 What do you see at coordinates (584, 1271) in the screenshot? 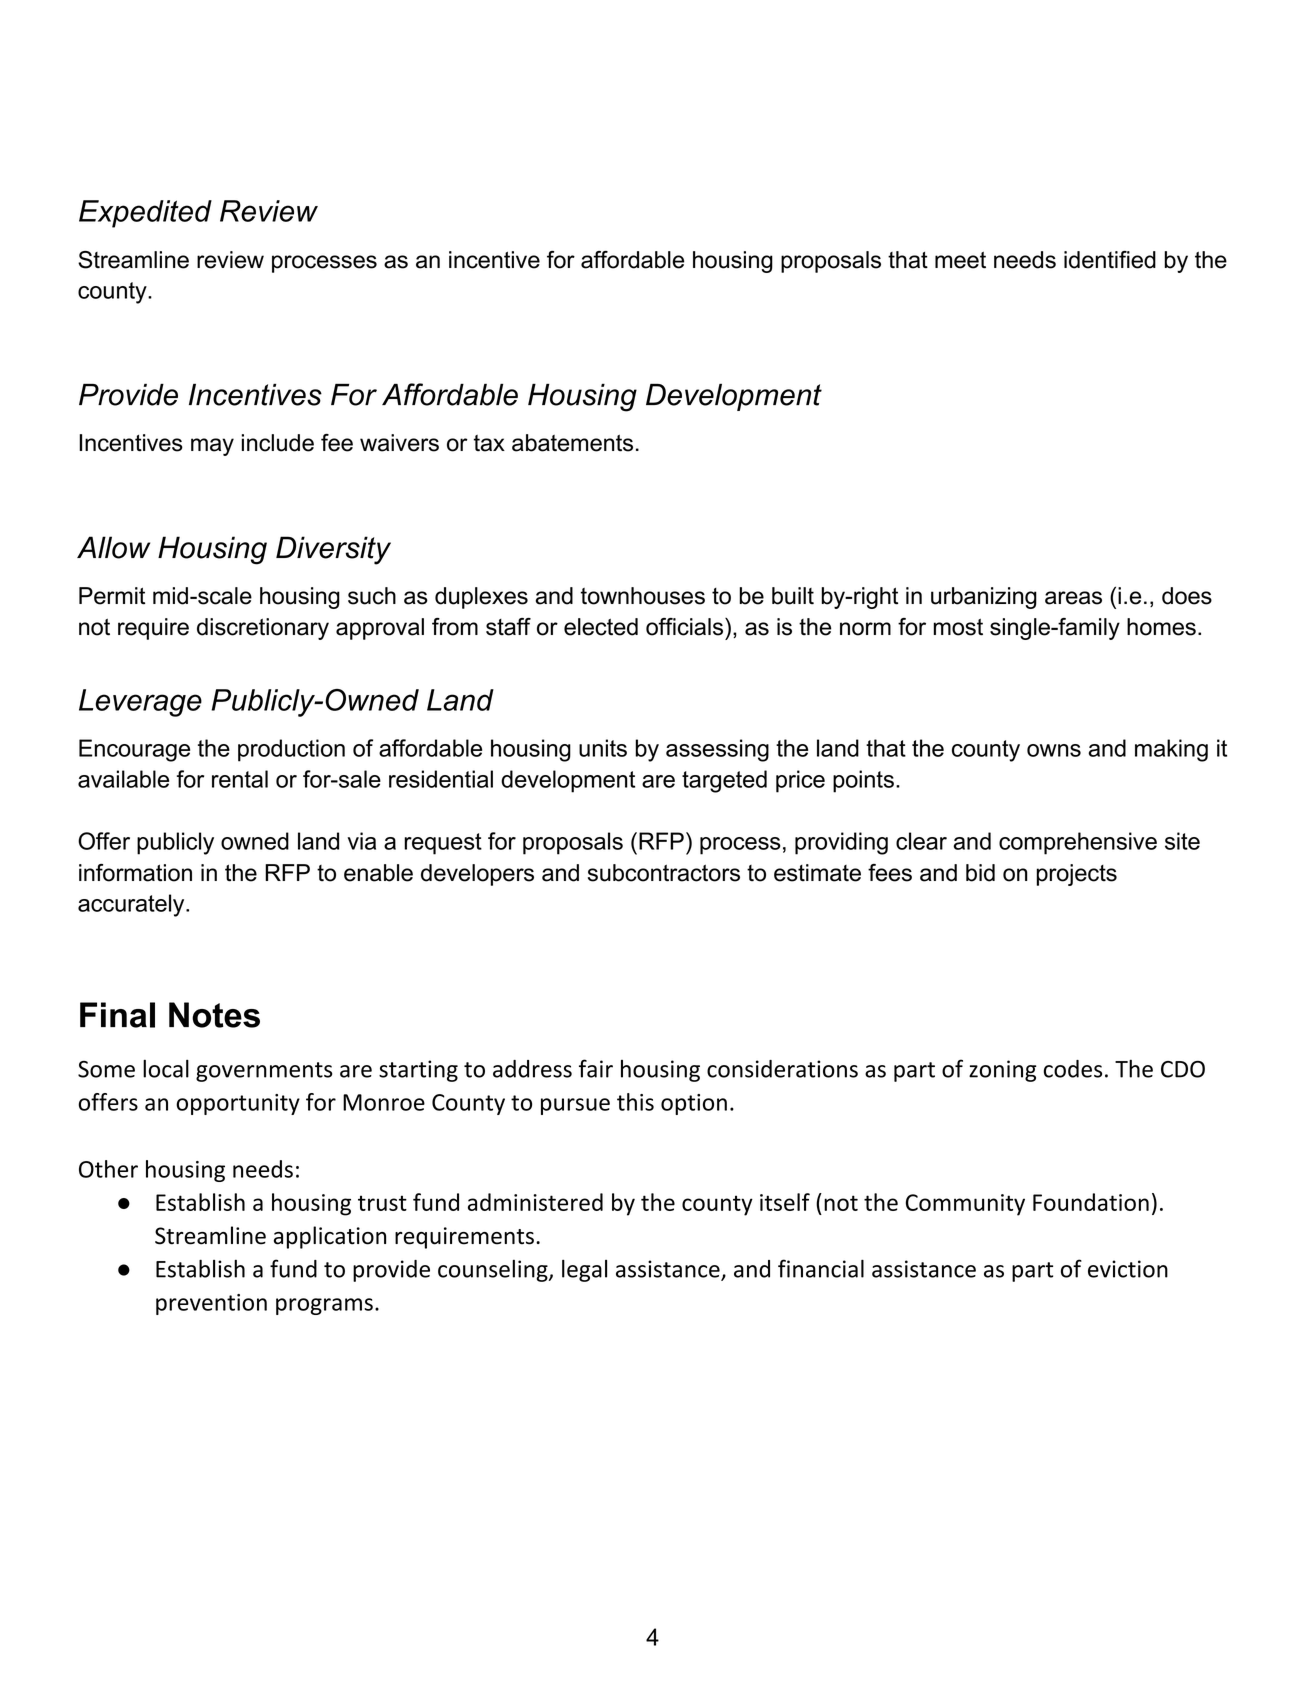
I see `legal` at bounding box center [584, 1271].
